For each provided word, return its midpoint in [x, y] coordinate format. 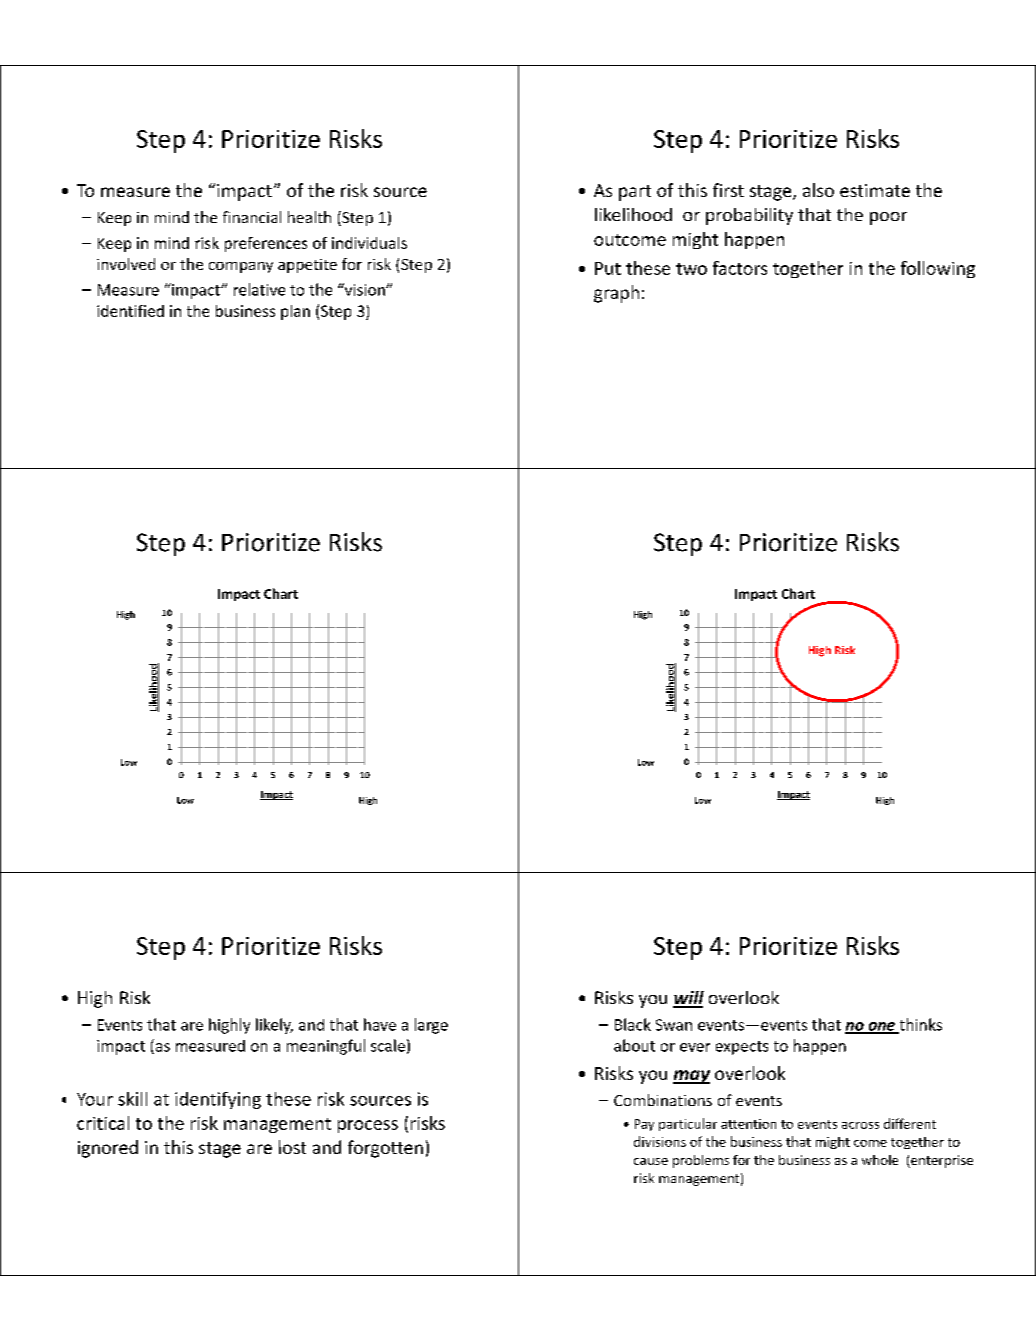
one [881, 1027]
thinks [919, 1025]
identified [130, 311]
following [938, 269]
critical [103, 1123]
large [431, 1026]
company [241, 267]
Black [633, 1024]
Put [608, 268]
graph [616, 294]
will [688, 999]
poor [888, 218]
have [380, 1024]
